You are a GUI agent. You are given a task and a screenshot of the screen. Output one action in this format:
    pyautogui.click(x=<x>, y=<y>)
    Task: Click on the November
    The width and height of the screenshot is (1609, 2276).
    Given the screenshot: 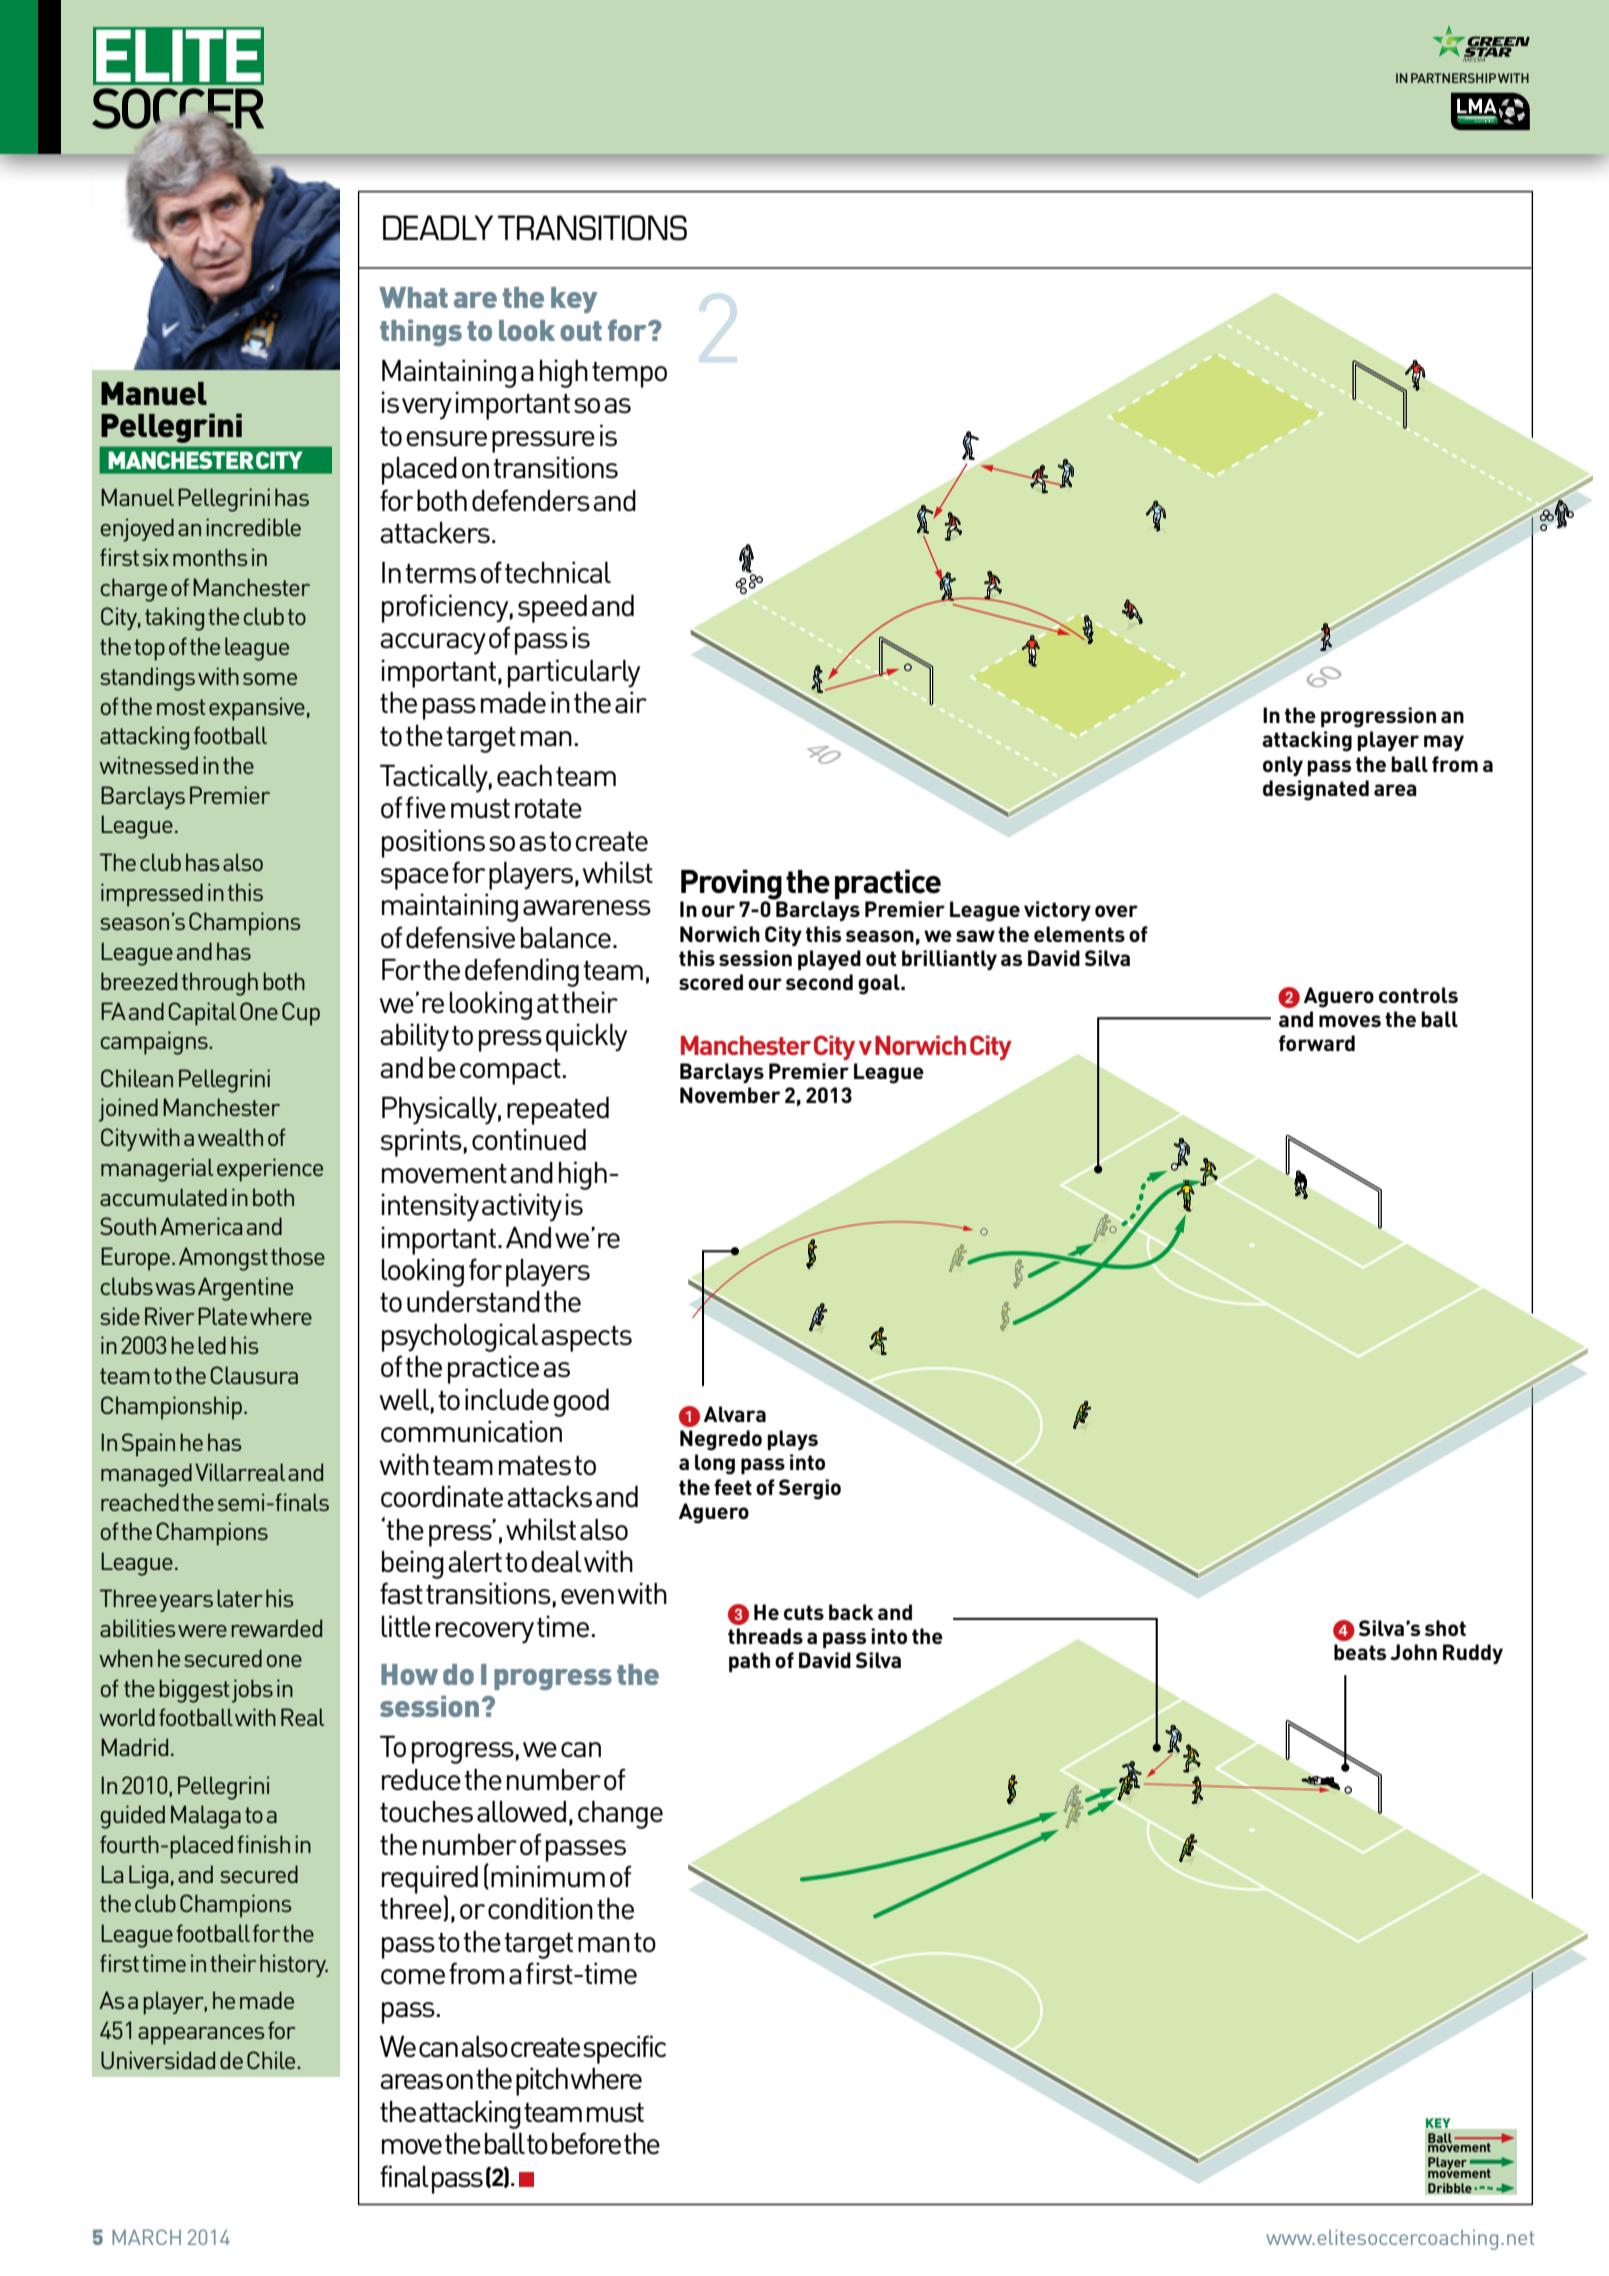 What is the action you would take?
    pyautogui.click(x=730, y=1095)
